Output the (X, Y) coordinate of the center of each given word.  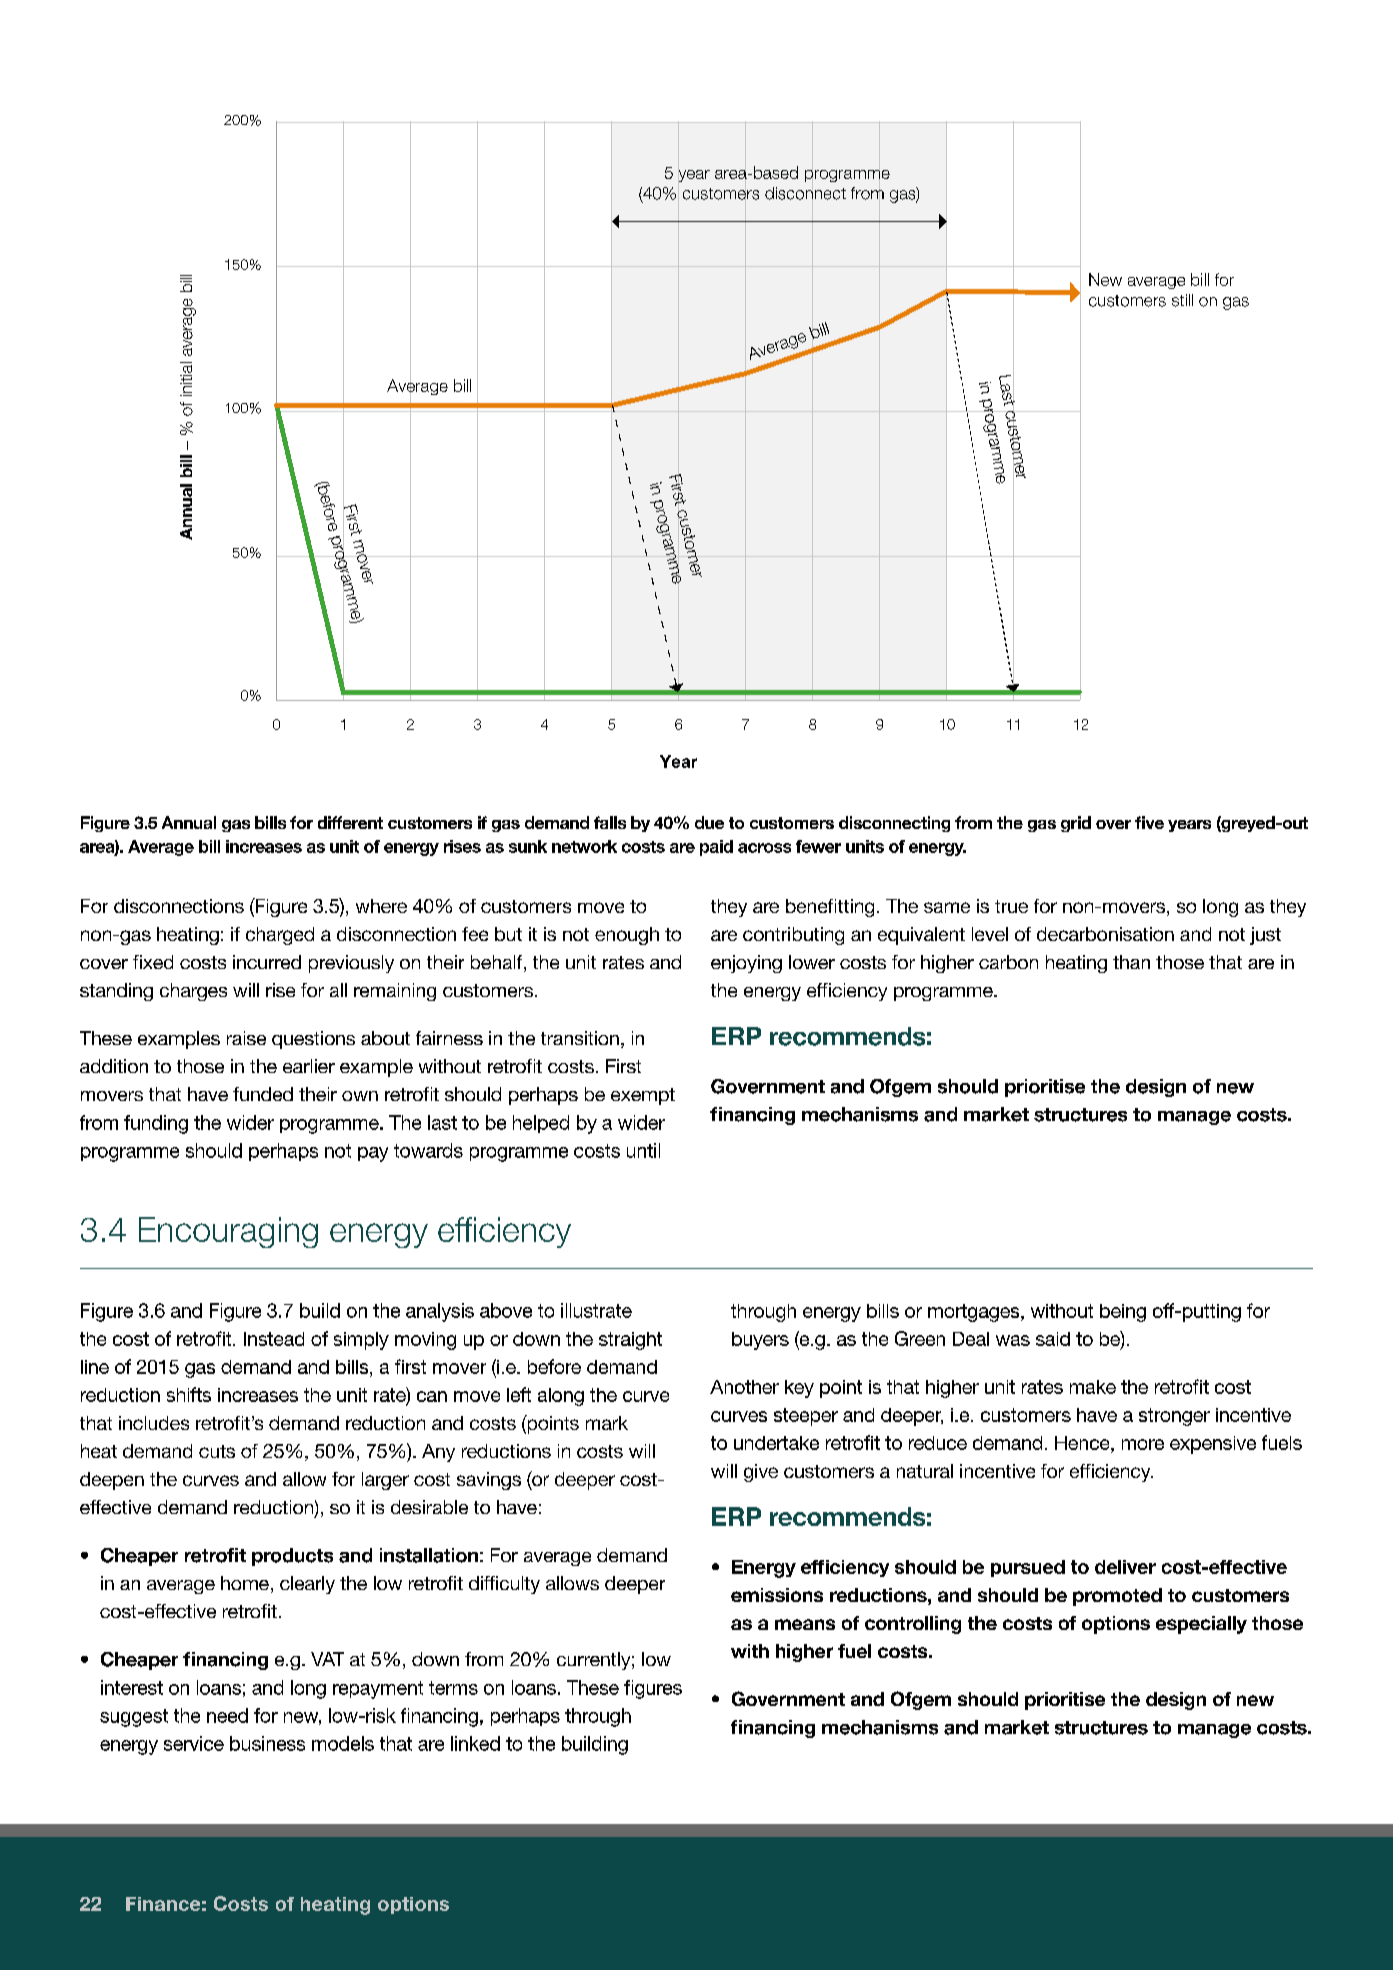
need (227, 1715)
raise (246, 1038)
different (350, 822)
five (1149, 822)
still (1182, 300)
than (1131, 962)
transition (580, 1038)
